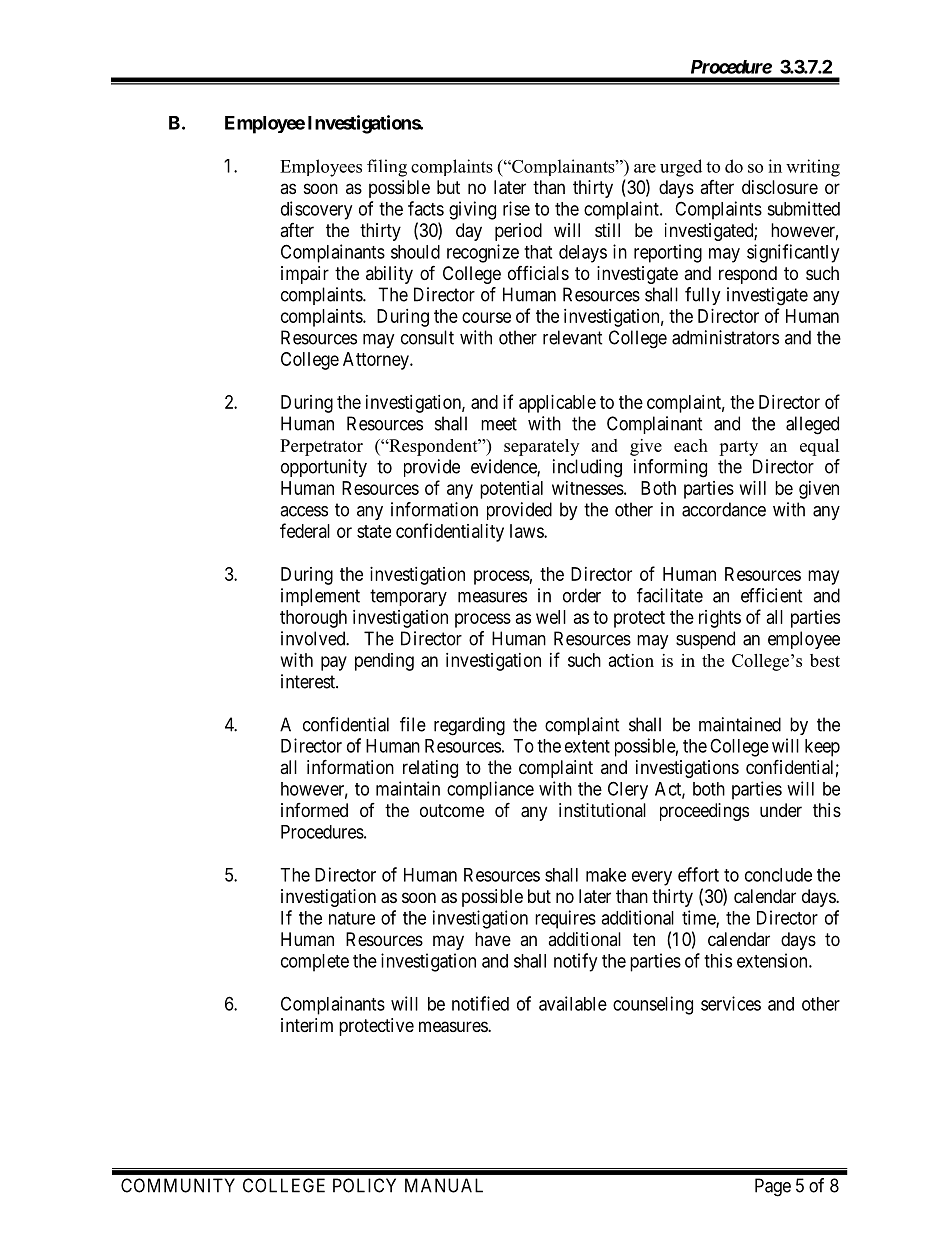 Image resolution: width=952 pixels, height=1233 pixels. I want to click on COMMUNITY, so click(178, 1185).
